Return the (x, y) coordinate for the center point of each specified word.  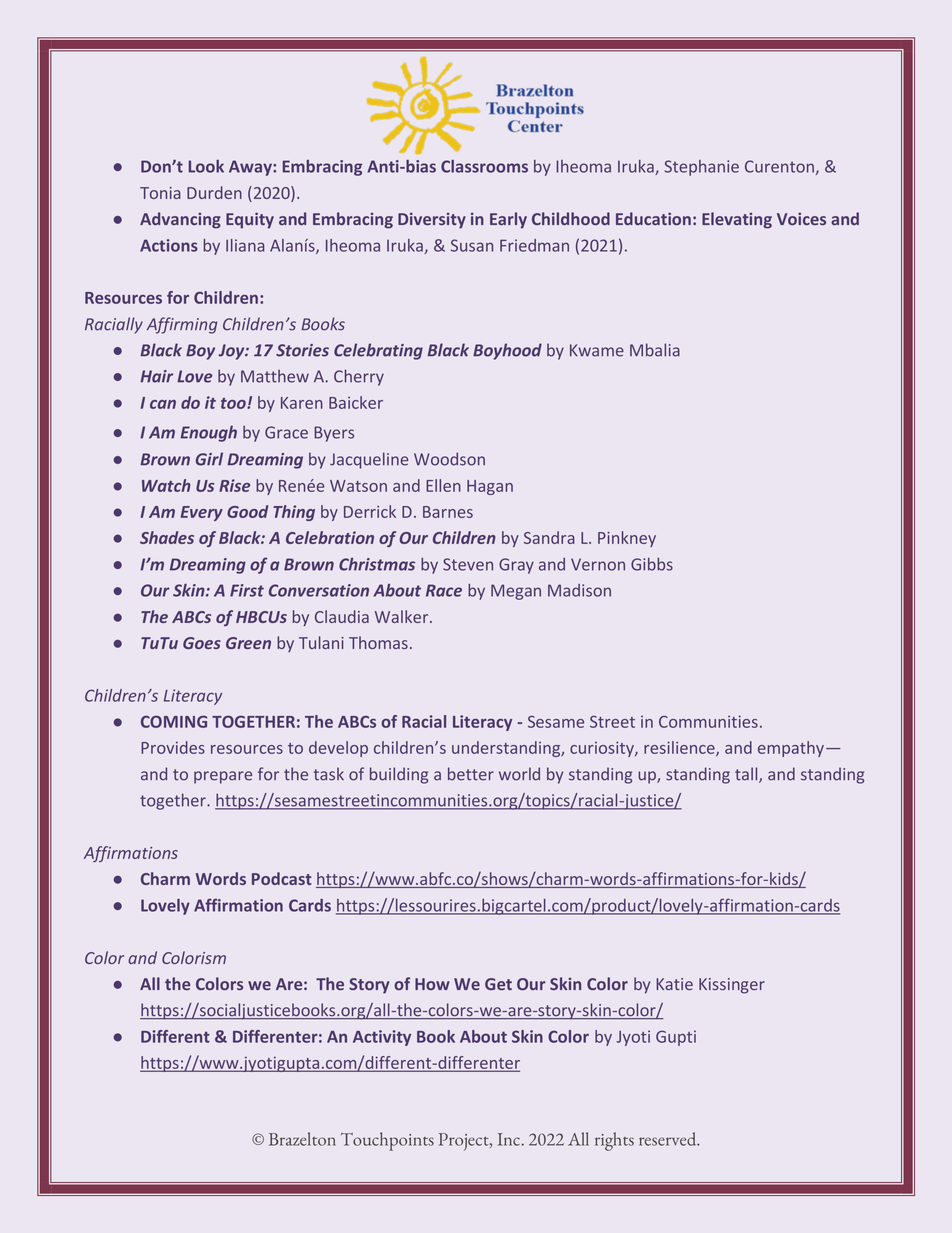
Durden (214, 192)
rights (614, 1141)
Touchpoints (387, 1141)
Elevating (737, 220)
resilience (680, 748)
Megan (516, 592)
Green (248, 643)
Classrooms (484, 166)
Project (465, 1142)
